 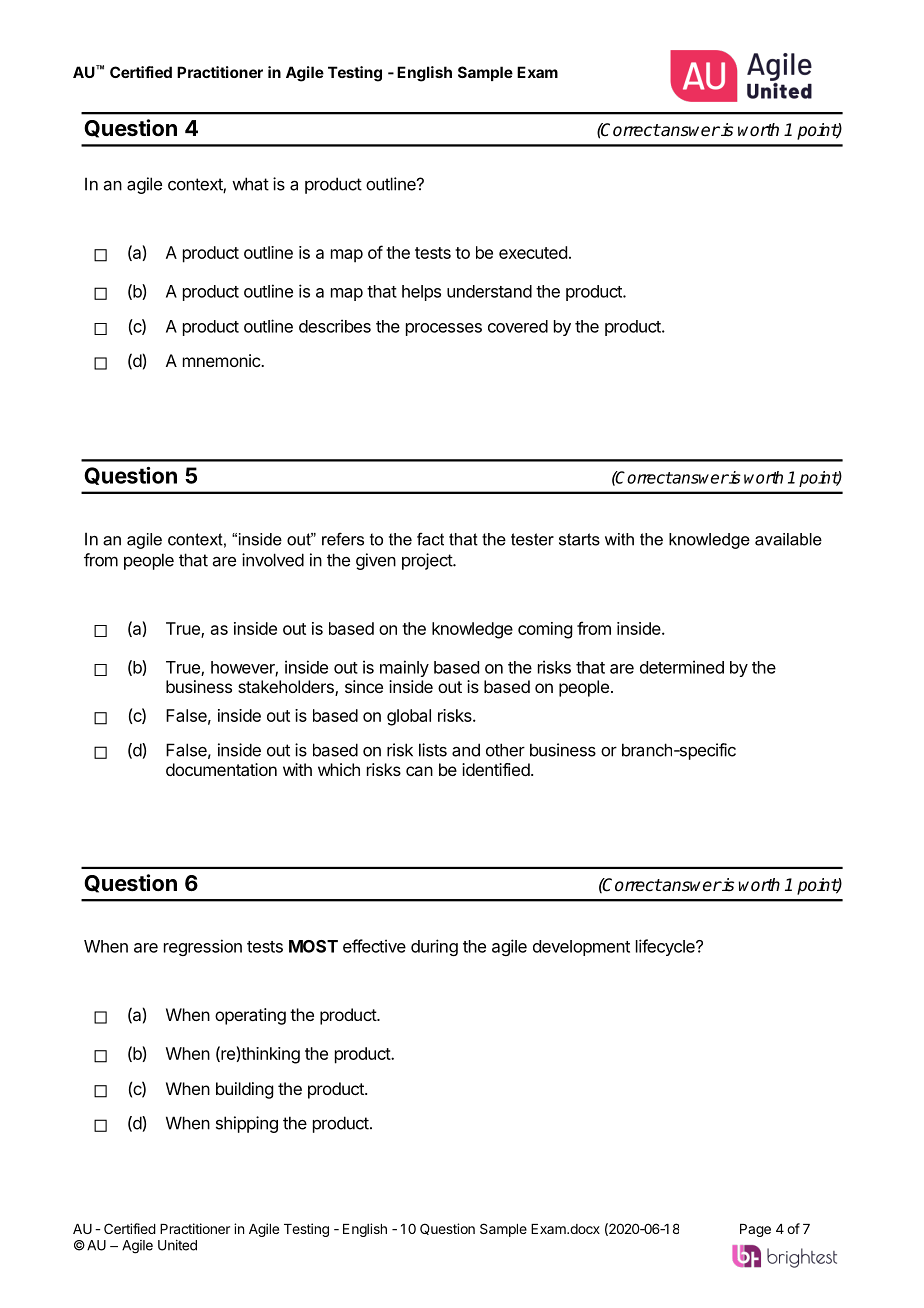 I want to click on other, so click(x=505, y=750).
